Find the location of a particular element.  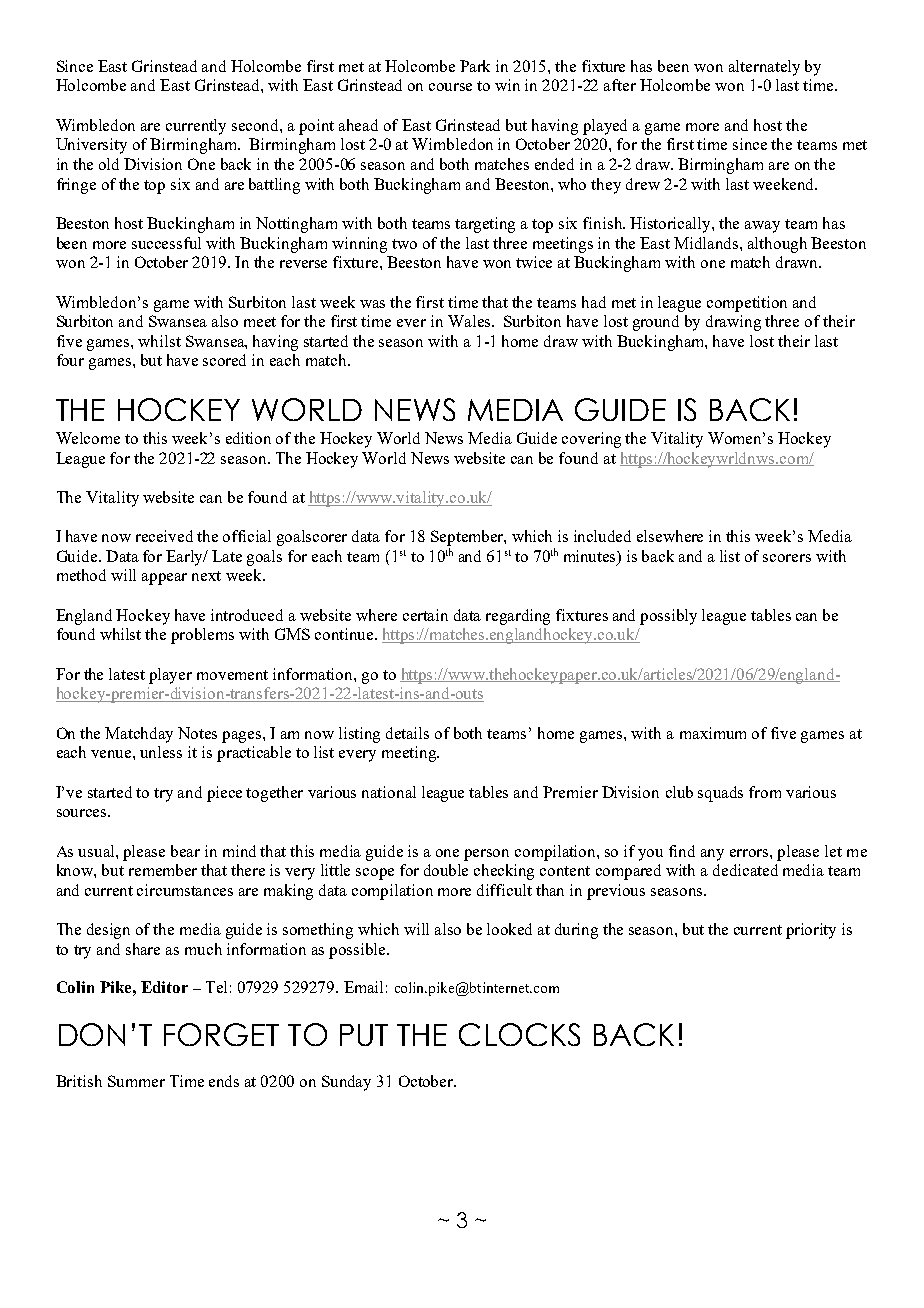

appear is located at coordinates (164, 579).
